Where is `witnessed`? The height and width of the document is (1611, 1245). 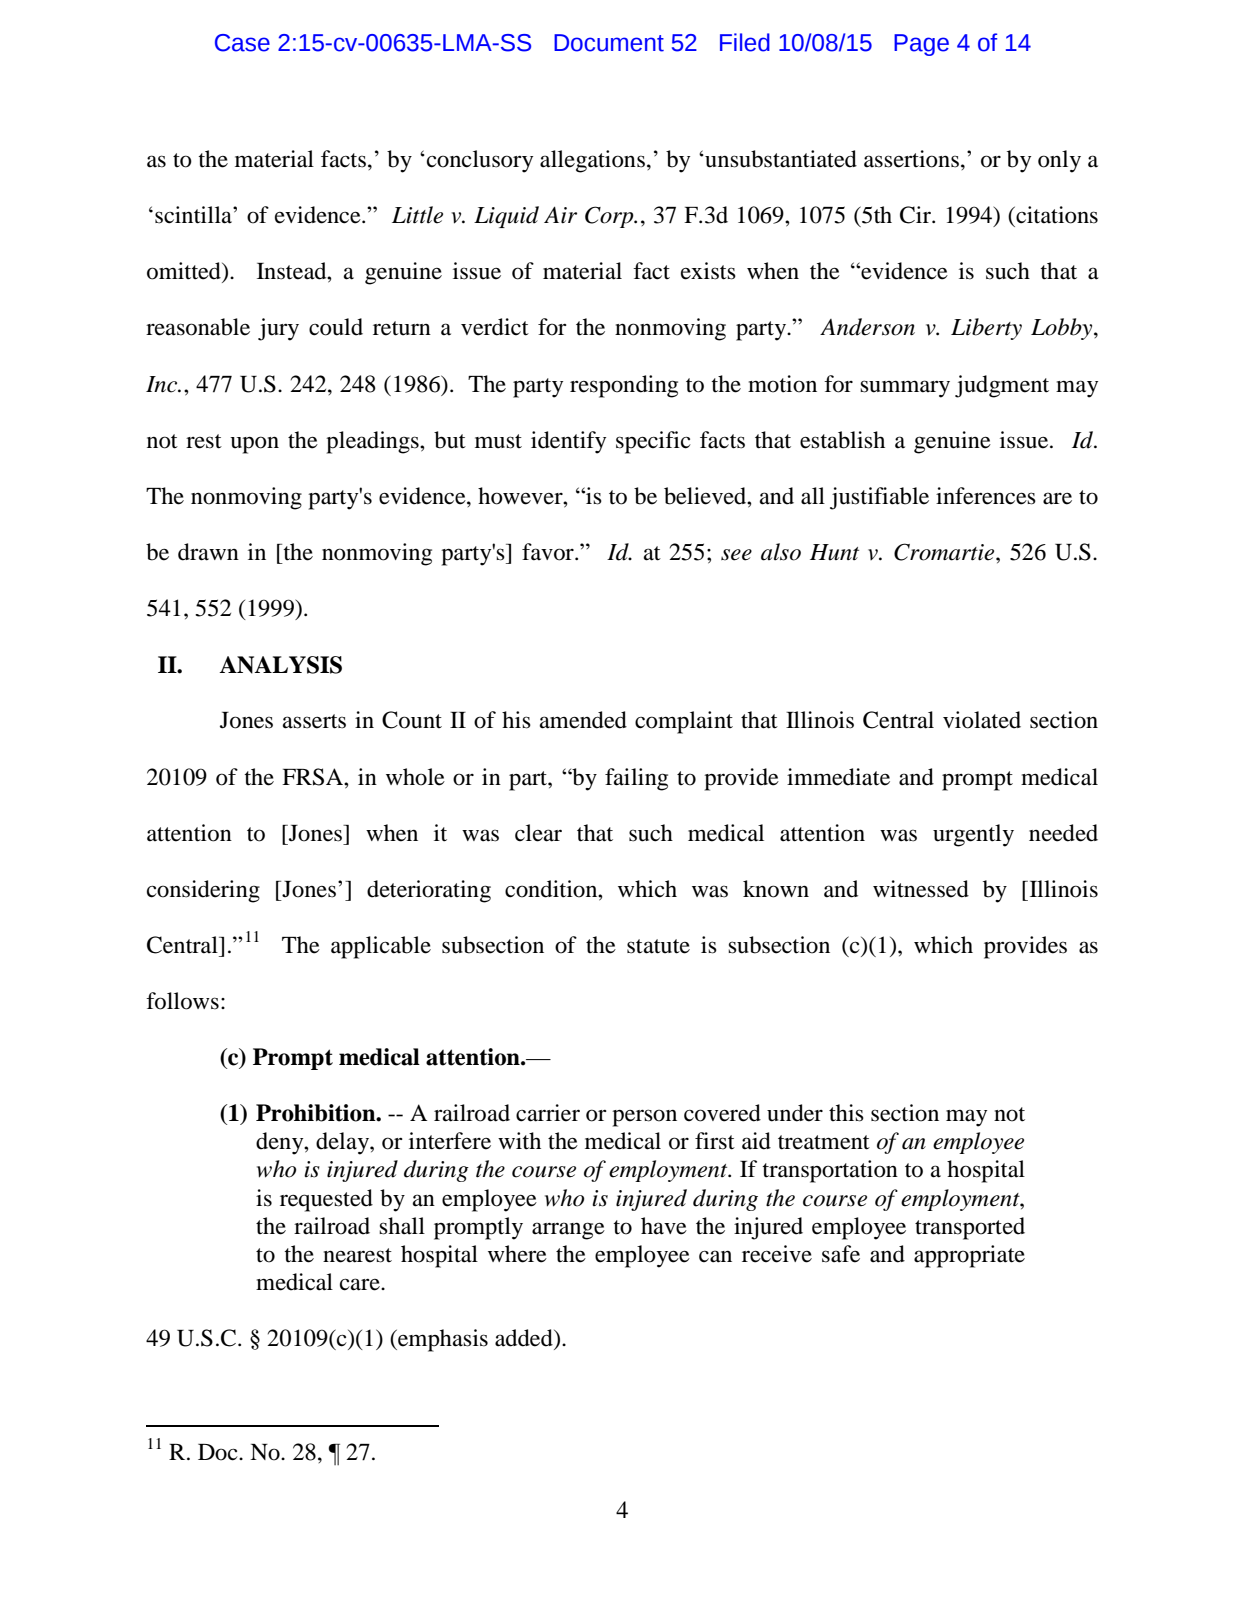 witnessed is located at coordinates (921, 889).
